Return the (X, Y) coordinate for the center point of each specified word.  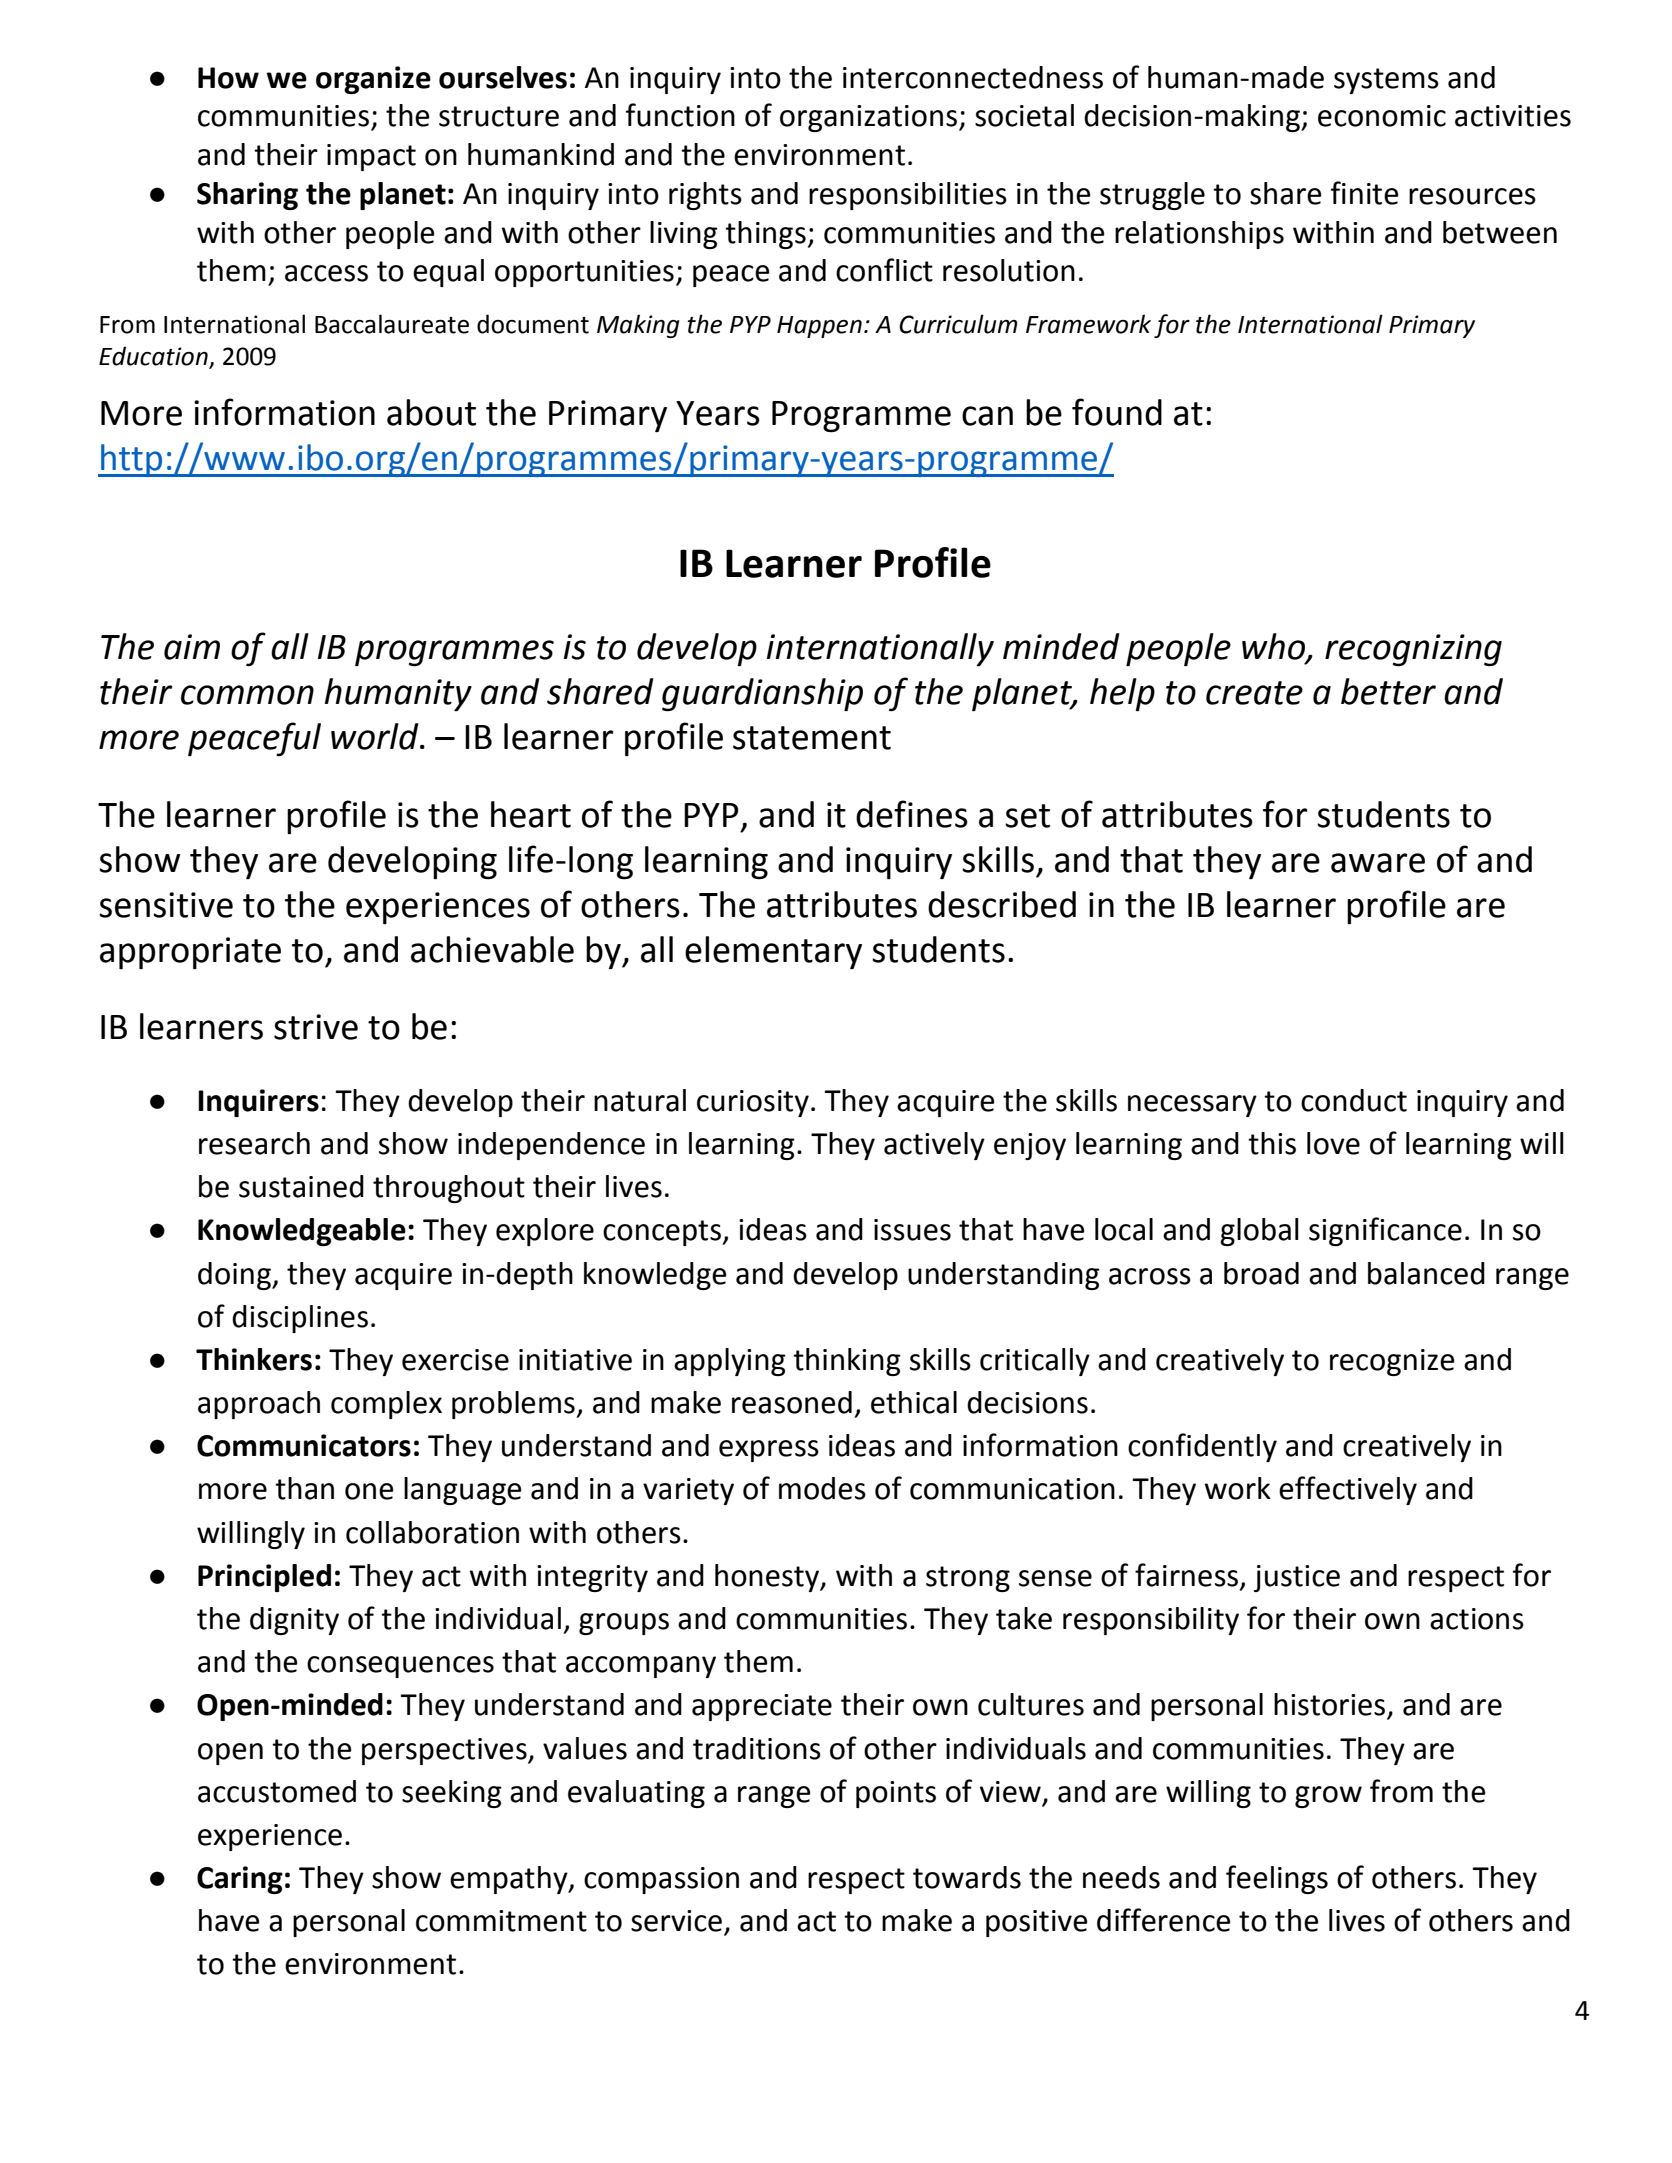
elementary (773, 953)
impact (371, 157)
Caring (240, 1880)
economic (1382, 116)
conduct (1354, 1100)
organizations (868, 118)
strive (316, 1027)
